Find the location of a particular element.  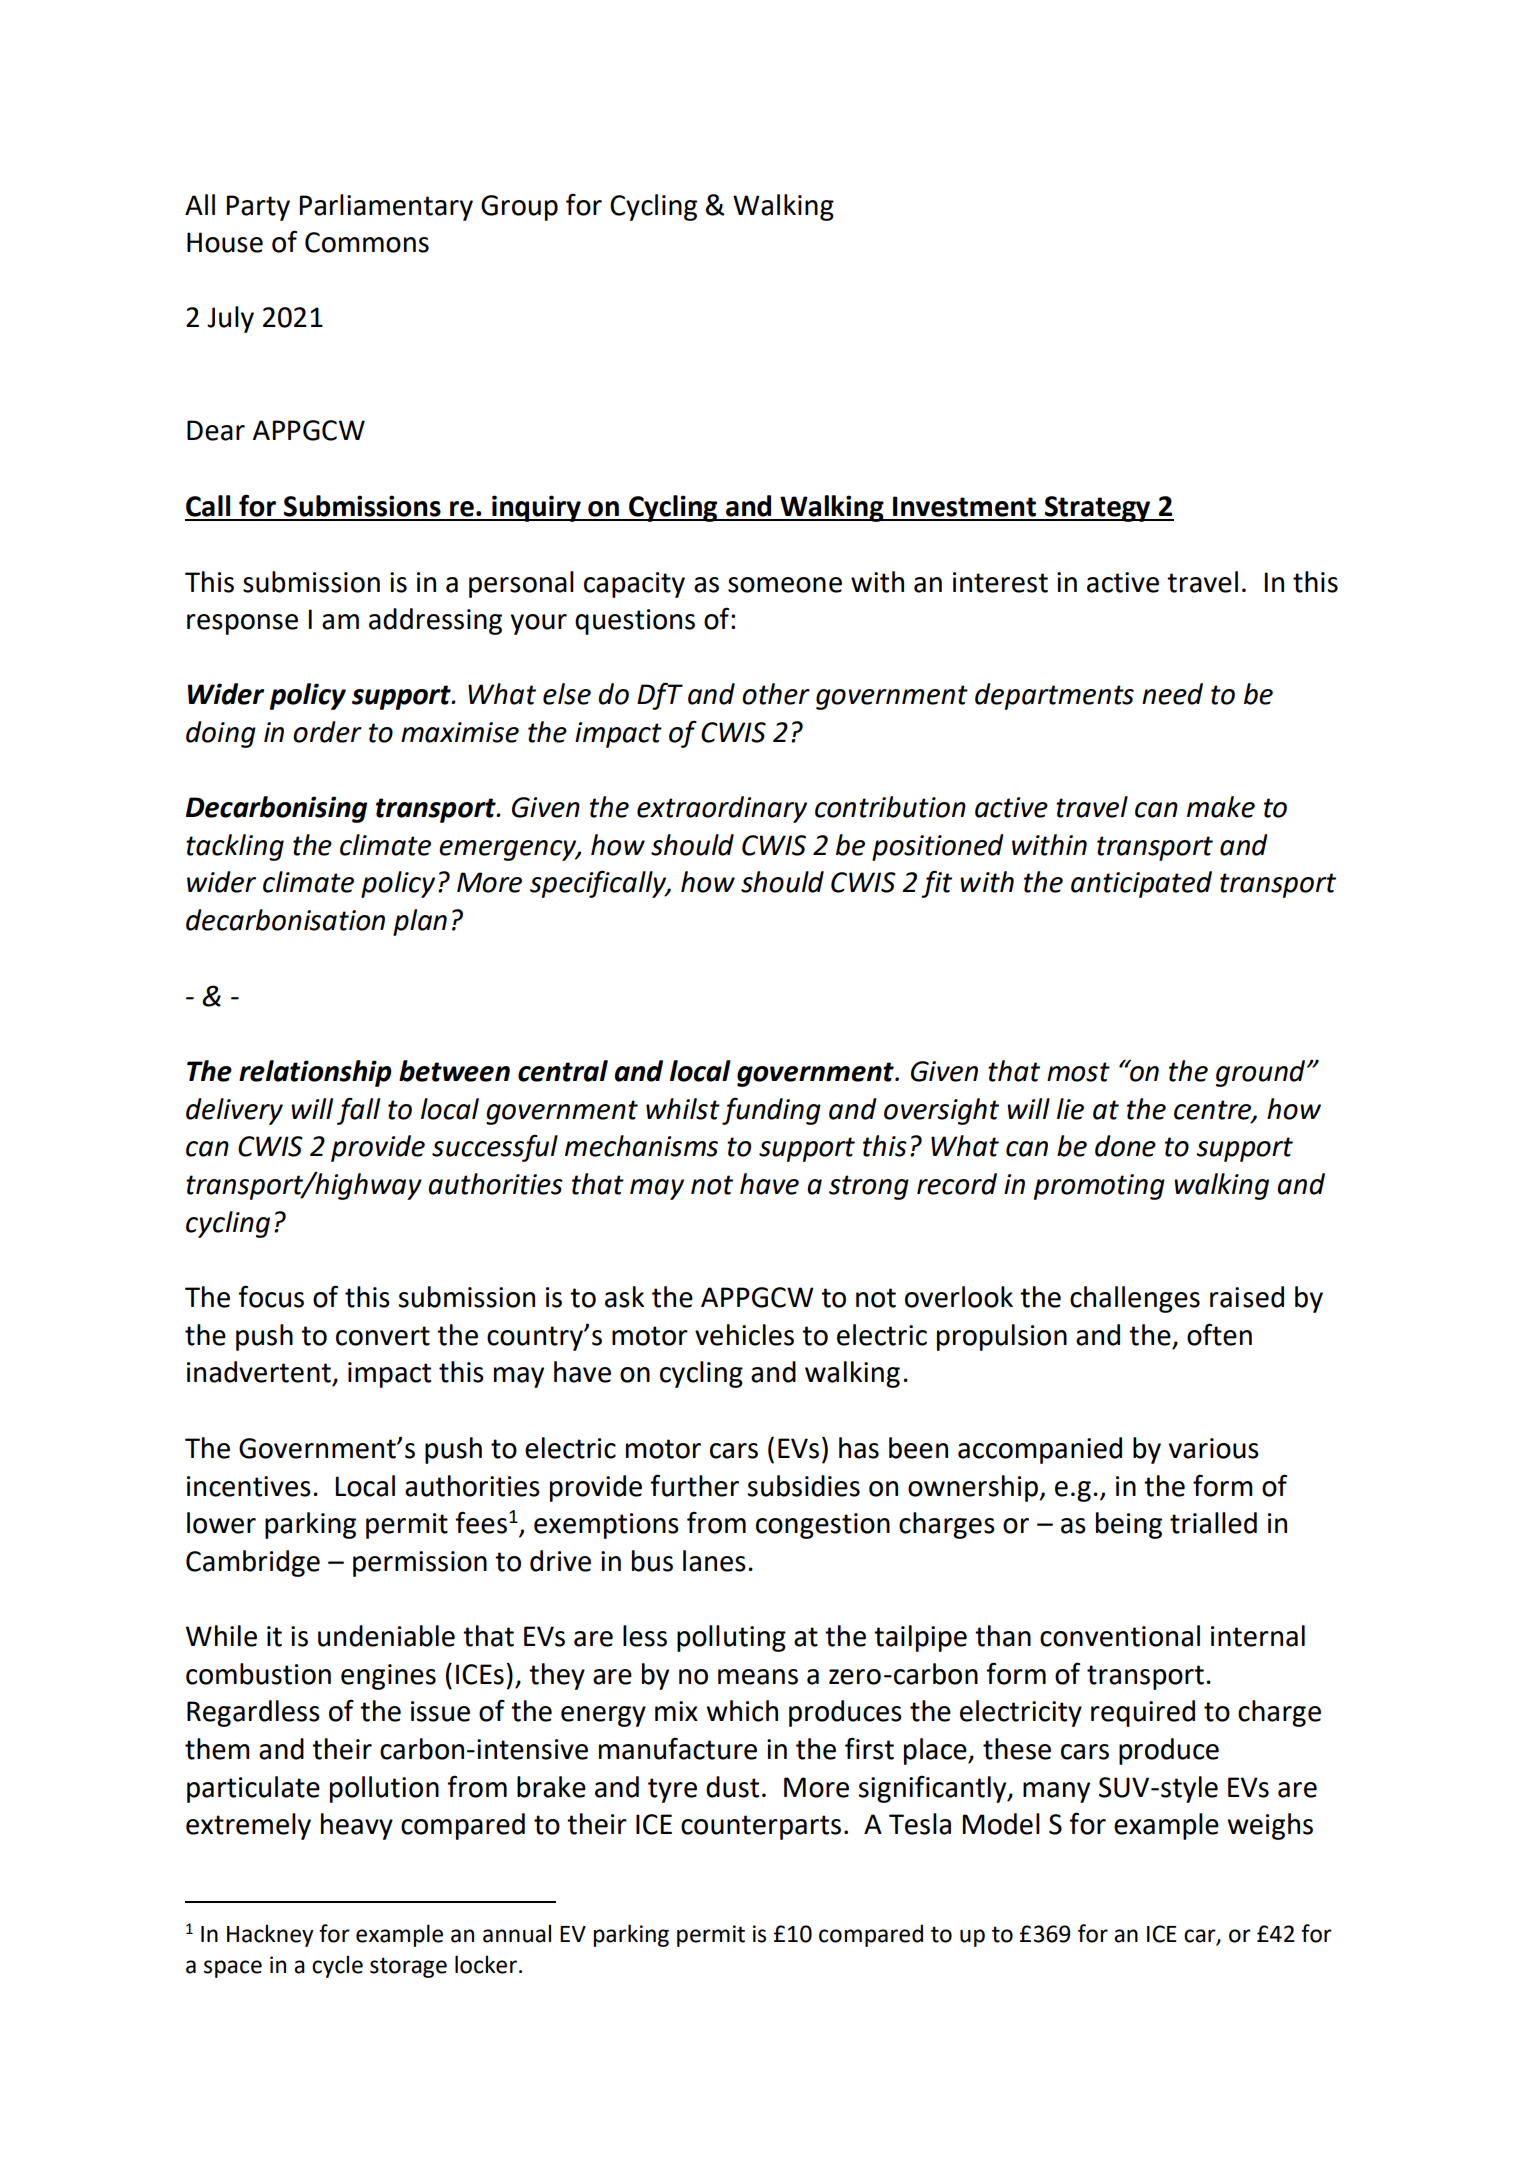

cycle is located at coordinates (337, 1966).
